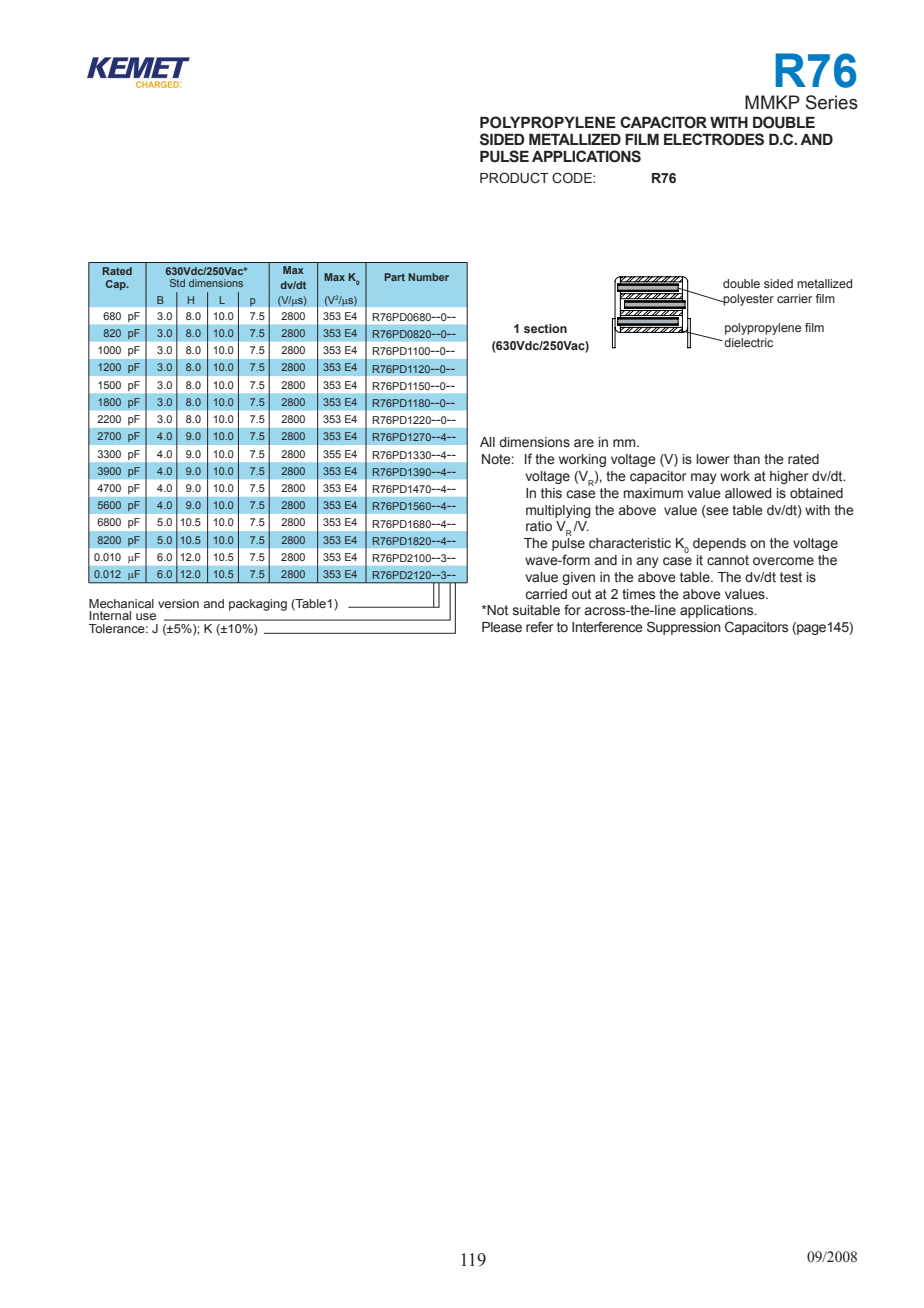  I want to click on polyester, so click(748, 300).
